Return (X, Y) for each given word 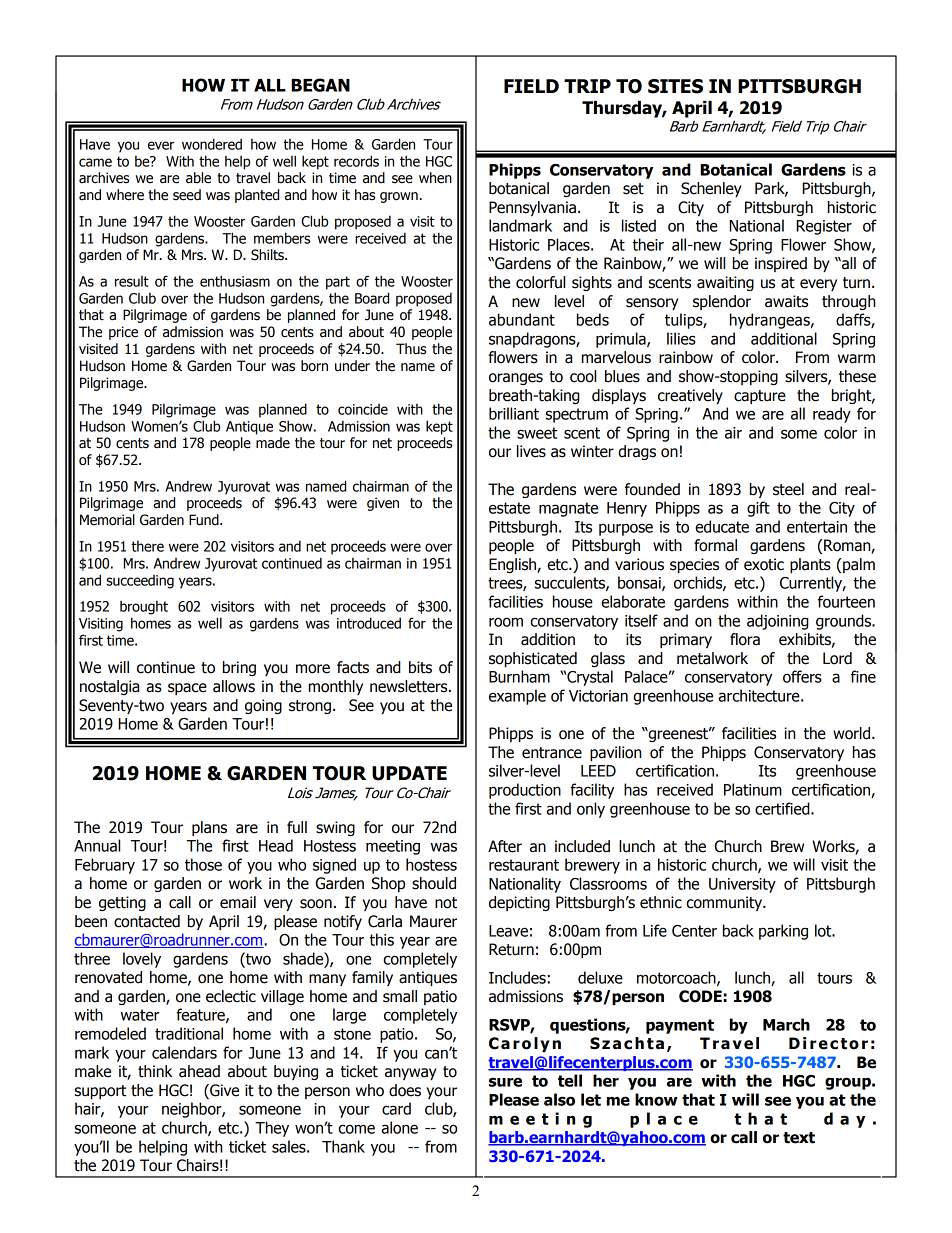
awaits (786, 301)
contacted (147, 921)
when (435, 178)
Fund (205, 520)
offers (802, 676)
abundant (522, 319)
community (725, 903)
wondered (212, 144)
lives (531, 451)
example (517, 697)
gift (758, 509)
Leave (508, 931)
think (155, 1071)
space (187, 689)
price (123, 333)
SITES (675, 86)
